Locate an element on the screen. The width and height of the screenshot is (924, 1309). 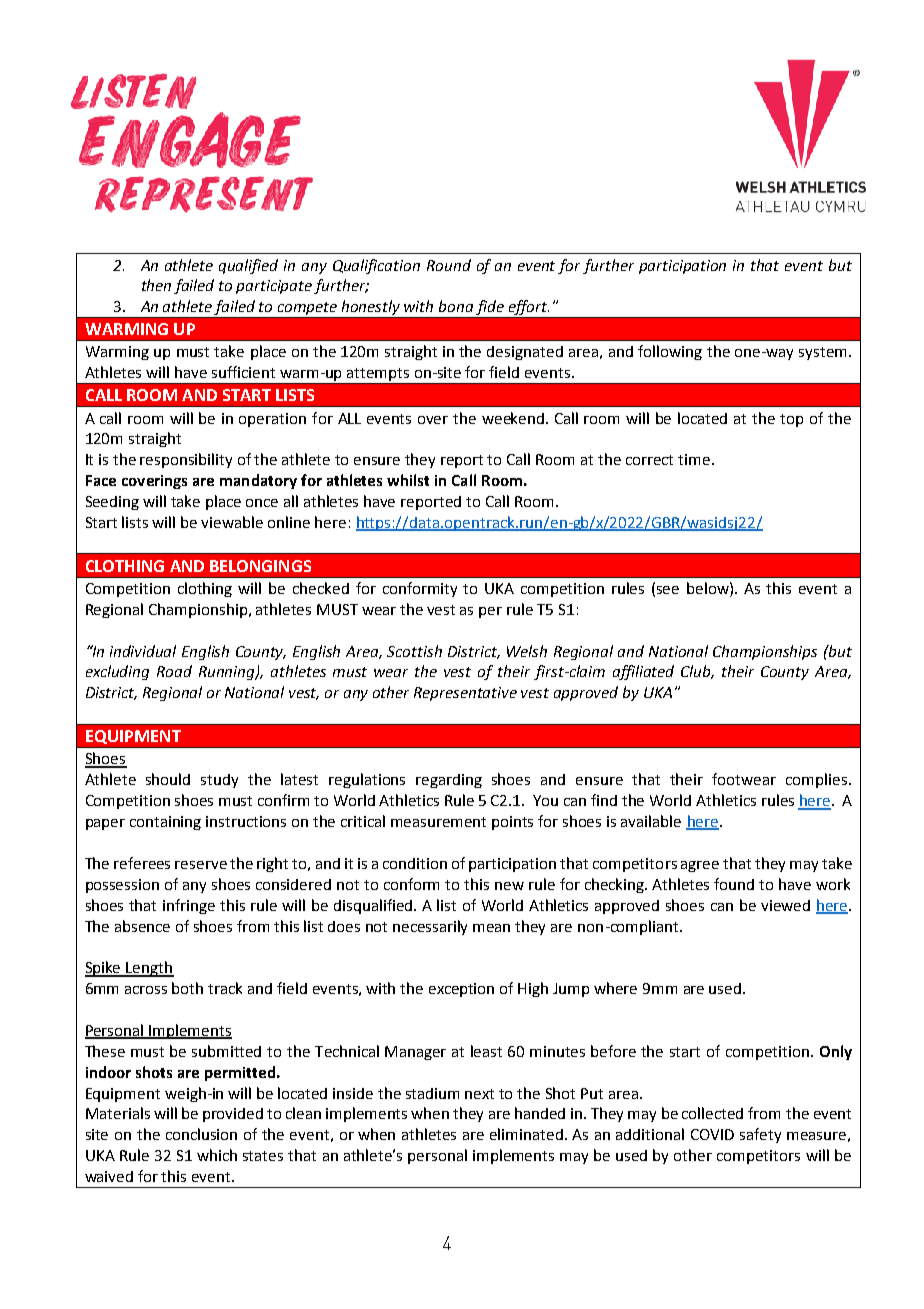
bona is located at coordinates (456, 306).
